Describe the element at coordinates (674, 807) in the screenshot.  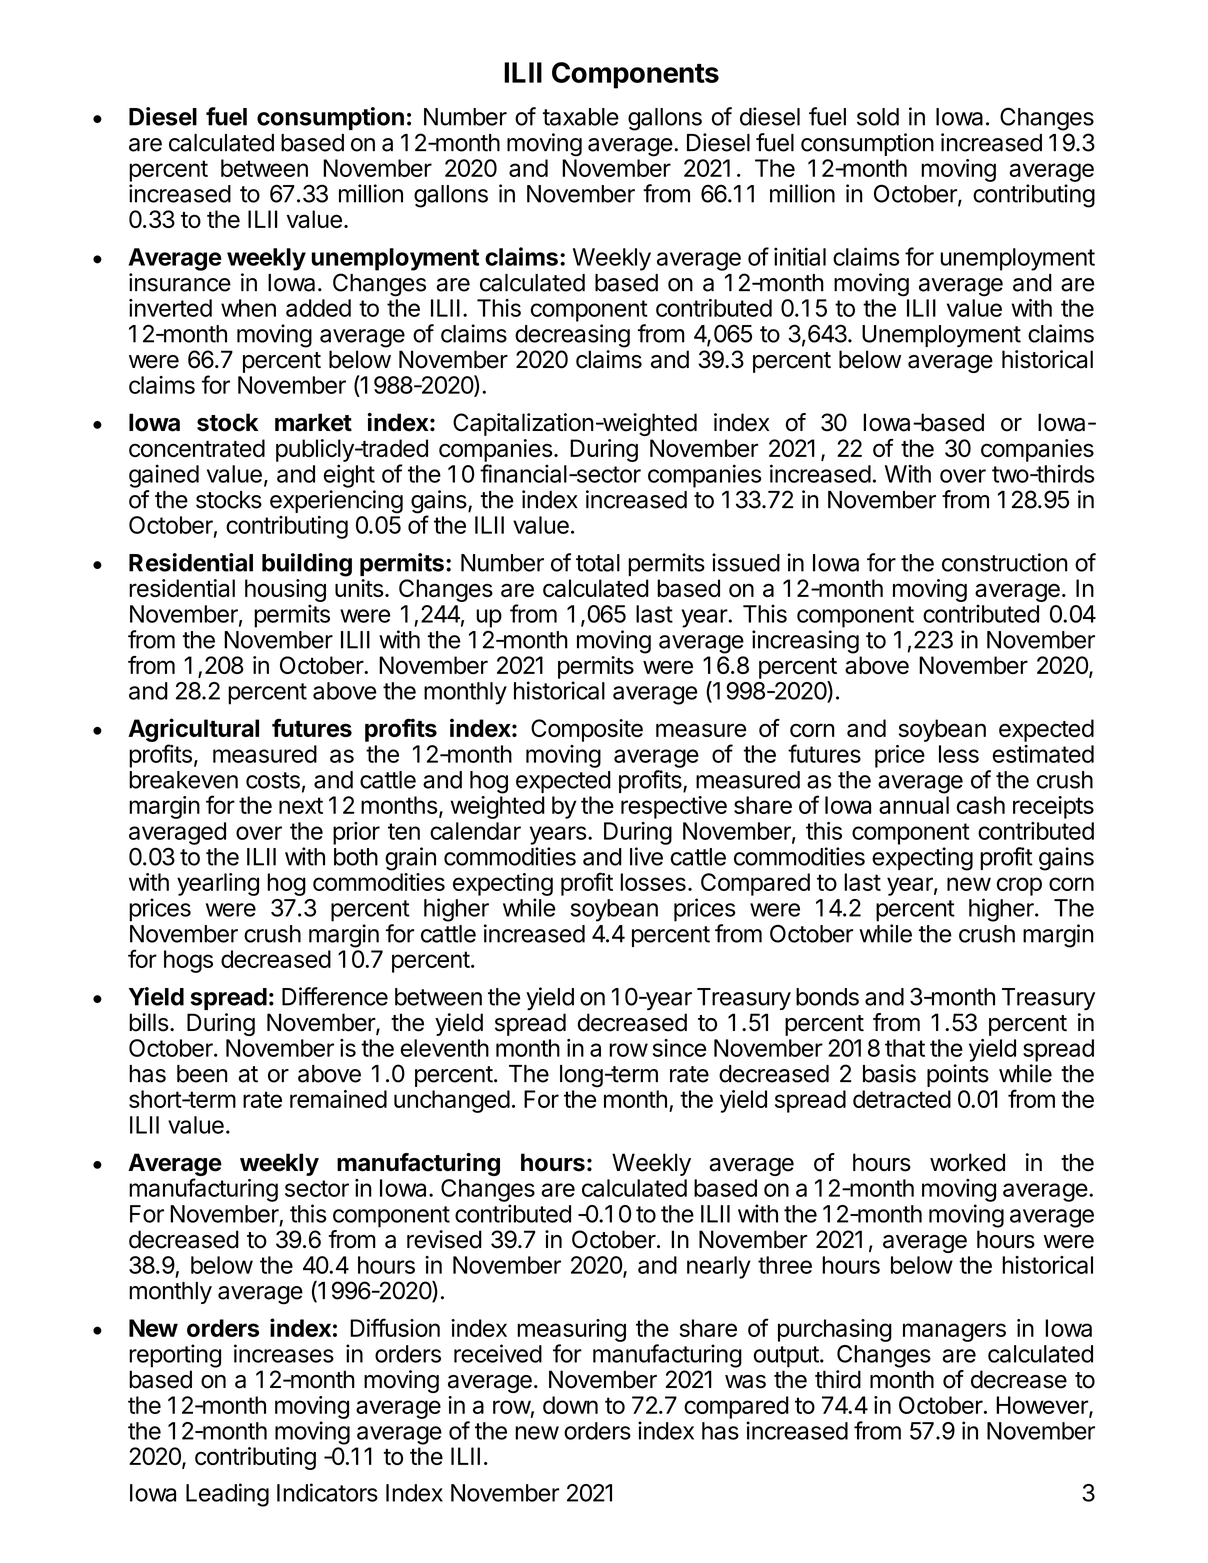
I see `respective` at that location.
